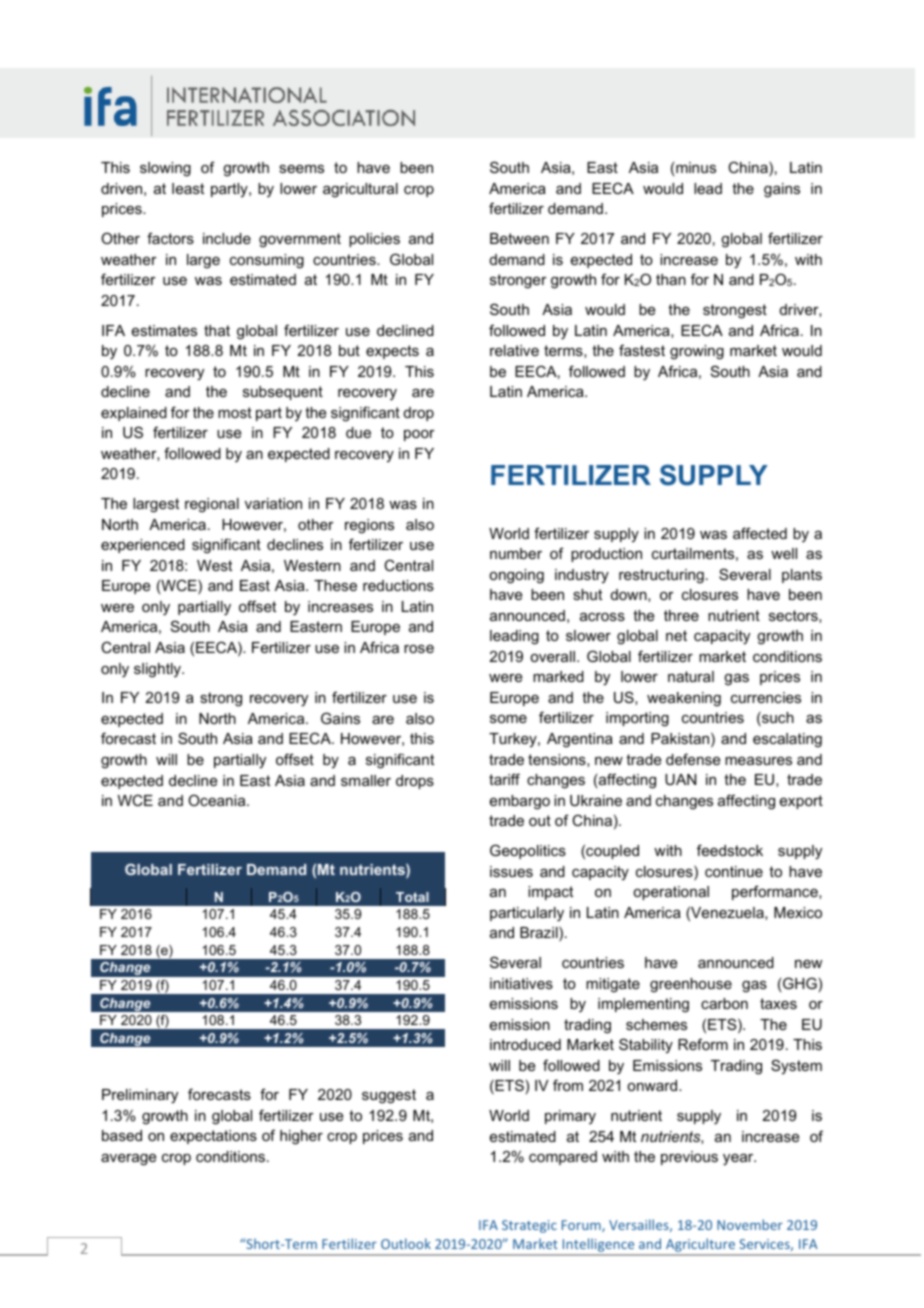  I want to click on minus, so click(696, 167).
